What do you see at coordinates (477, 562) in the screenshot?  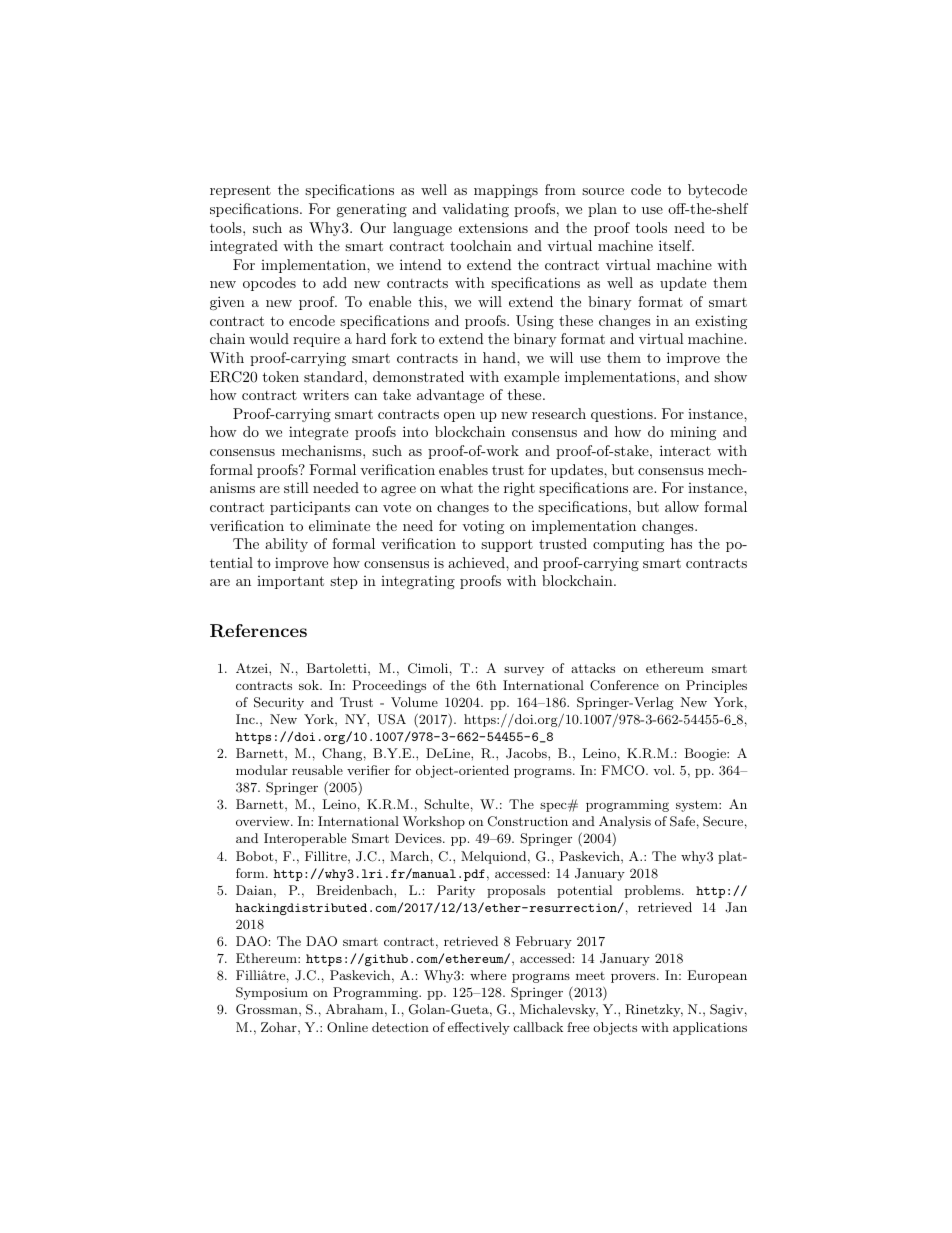 I see `achieved` at bounding box center [477, 562].
